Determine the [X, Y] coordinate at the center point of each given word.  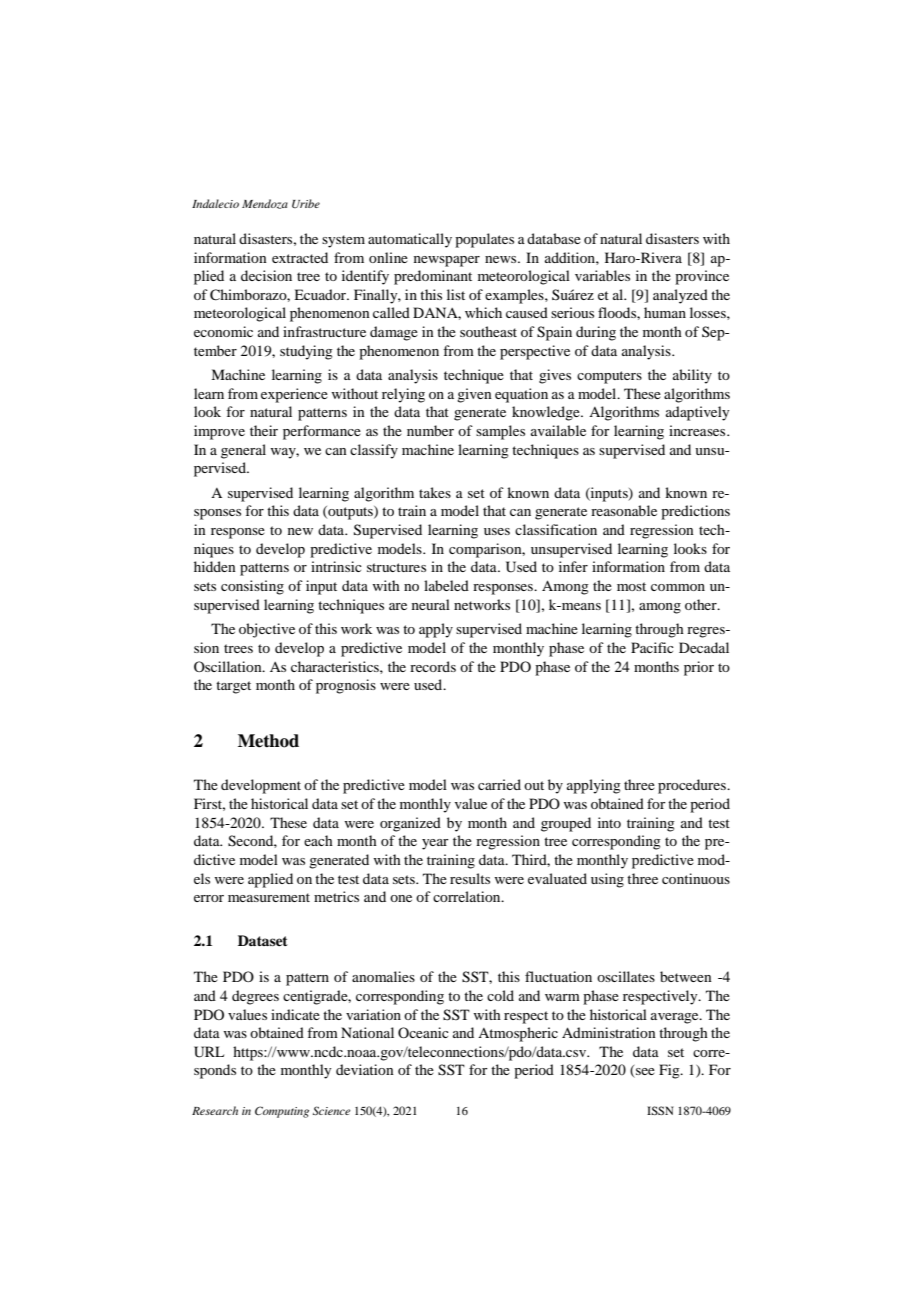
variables [602, 275]
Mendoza [265, 204]
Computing [282, 1112]
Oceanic [423, 1032]
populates [484, 240]
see [644, 1073]
